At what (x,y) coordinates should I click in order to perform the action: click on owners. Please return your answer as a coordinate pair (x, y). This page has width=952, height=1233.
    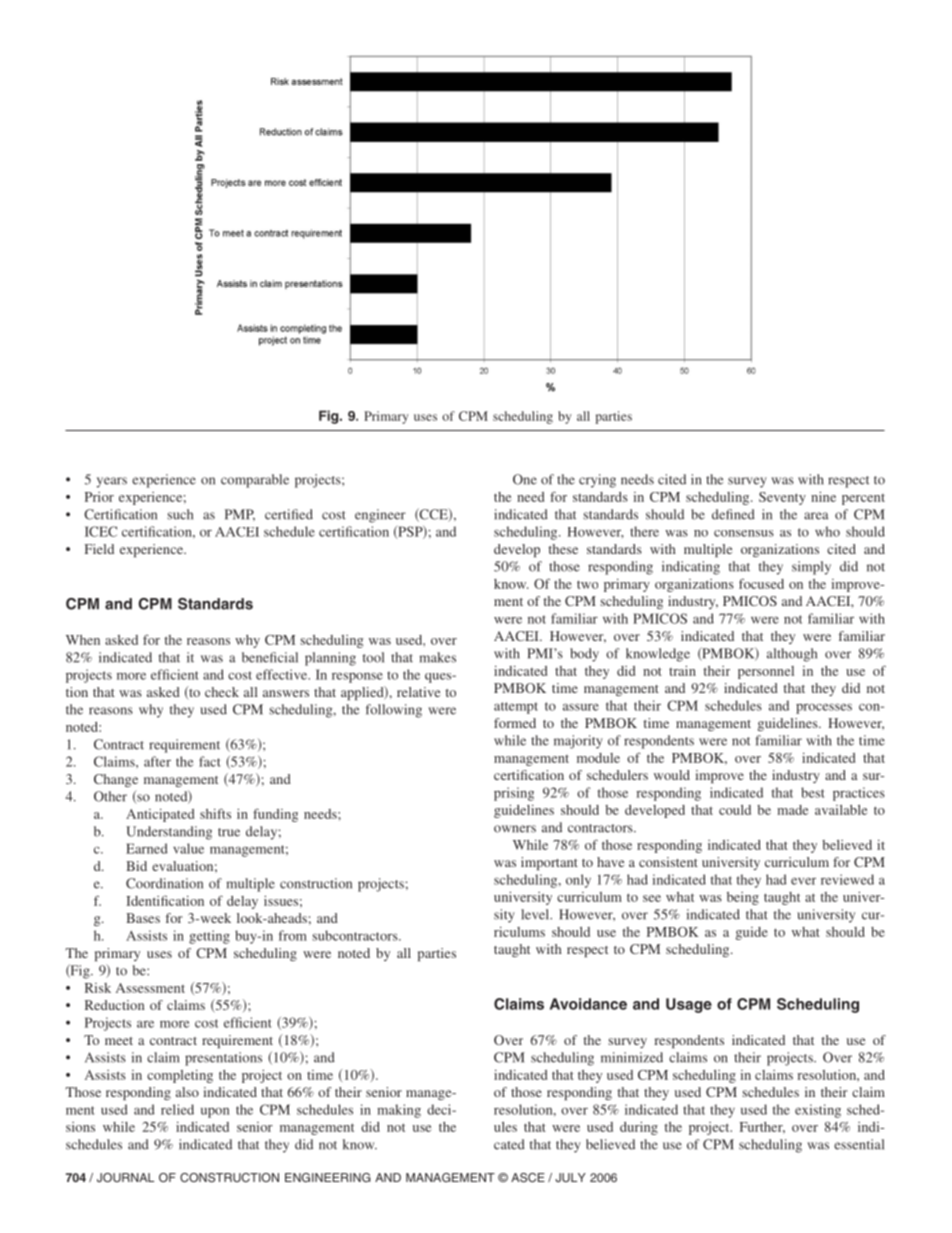
    Looking at the image, I should click on (515, 829).
